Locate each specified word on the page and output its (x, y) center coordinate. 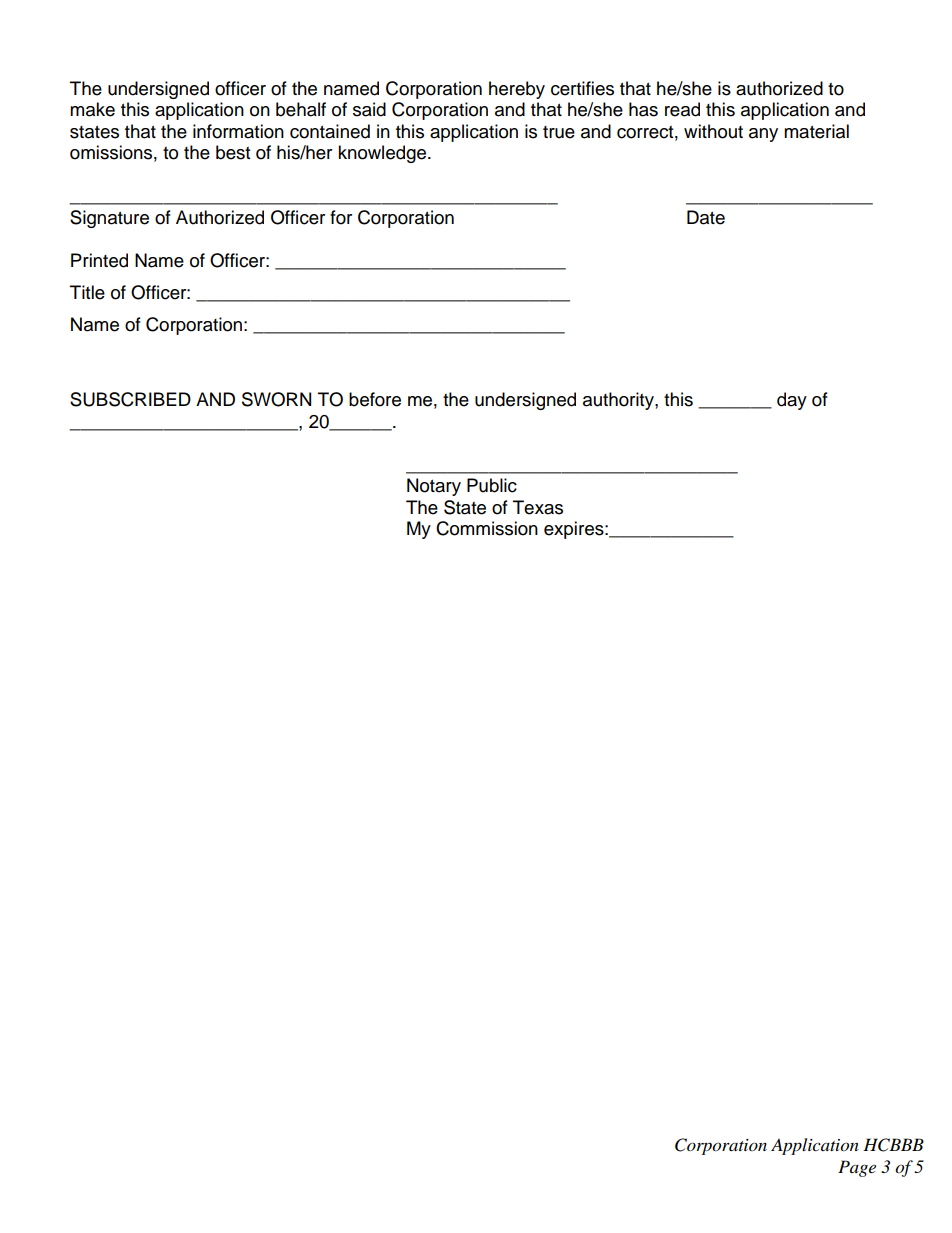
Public (492, 485)
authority (619, 401)
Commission (487, 528)
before (375, 399)
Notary (434, 487)
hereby (517, 90)
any (763, 135)
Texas (538, 507)
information (238, 131)
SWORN (276, 399)
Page (857, 1168)
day (792, 401)
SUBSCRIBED (130, 399)
